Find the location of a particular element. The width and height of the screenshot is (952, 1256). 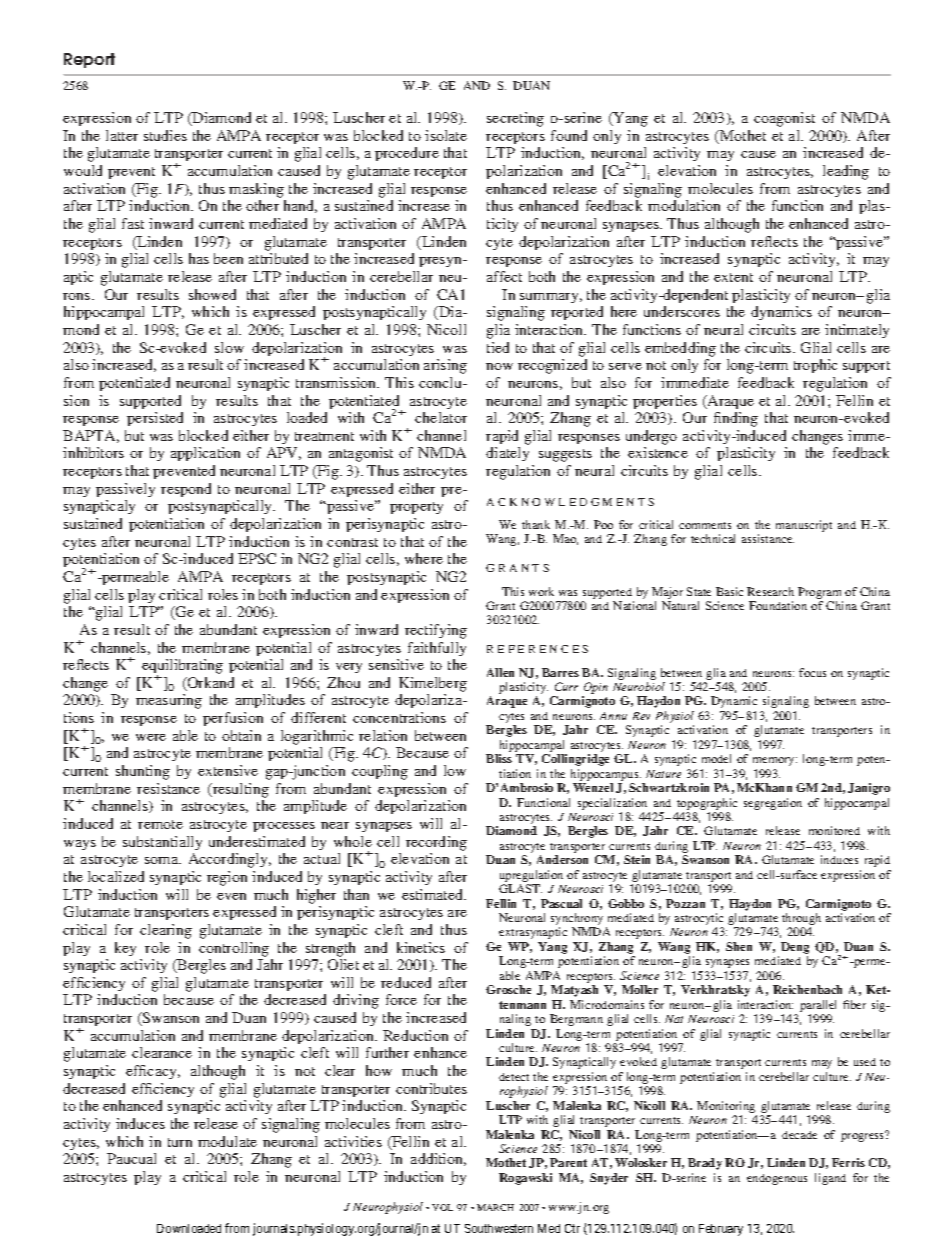

isolate is located at coordinates (446, 135).
